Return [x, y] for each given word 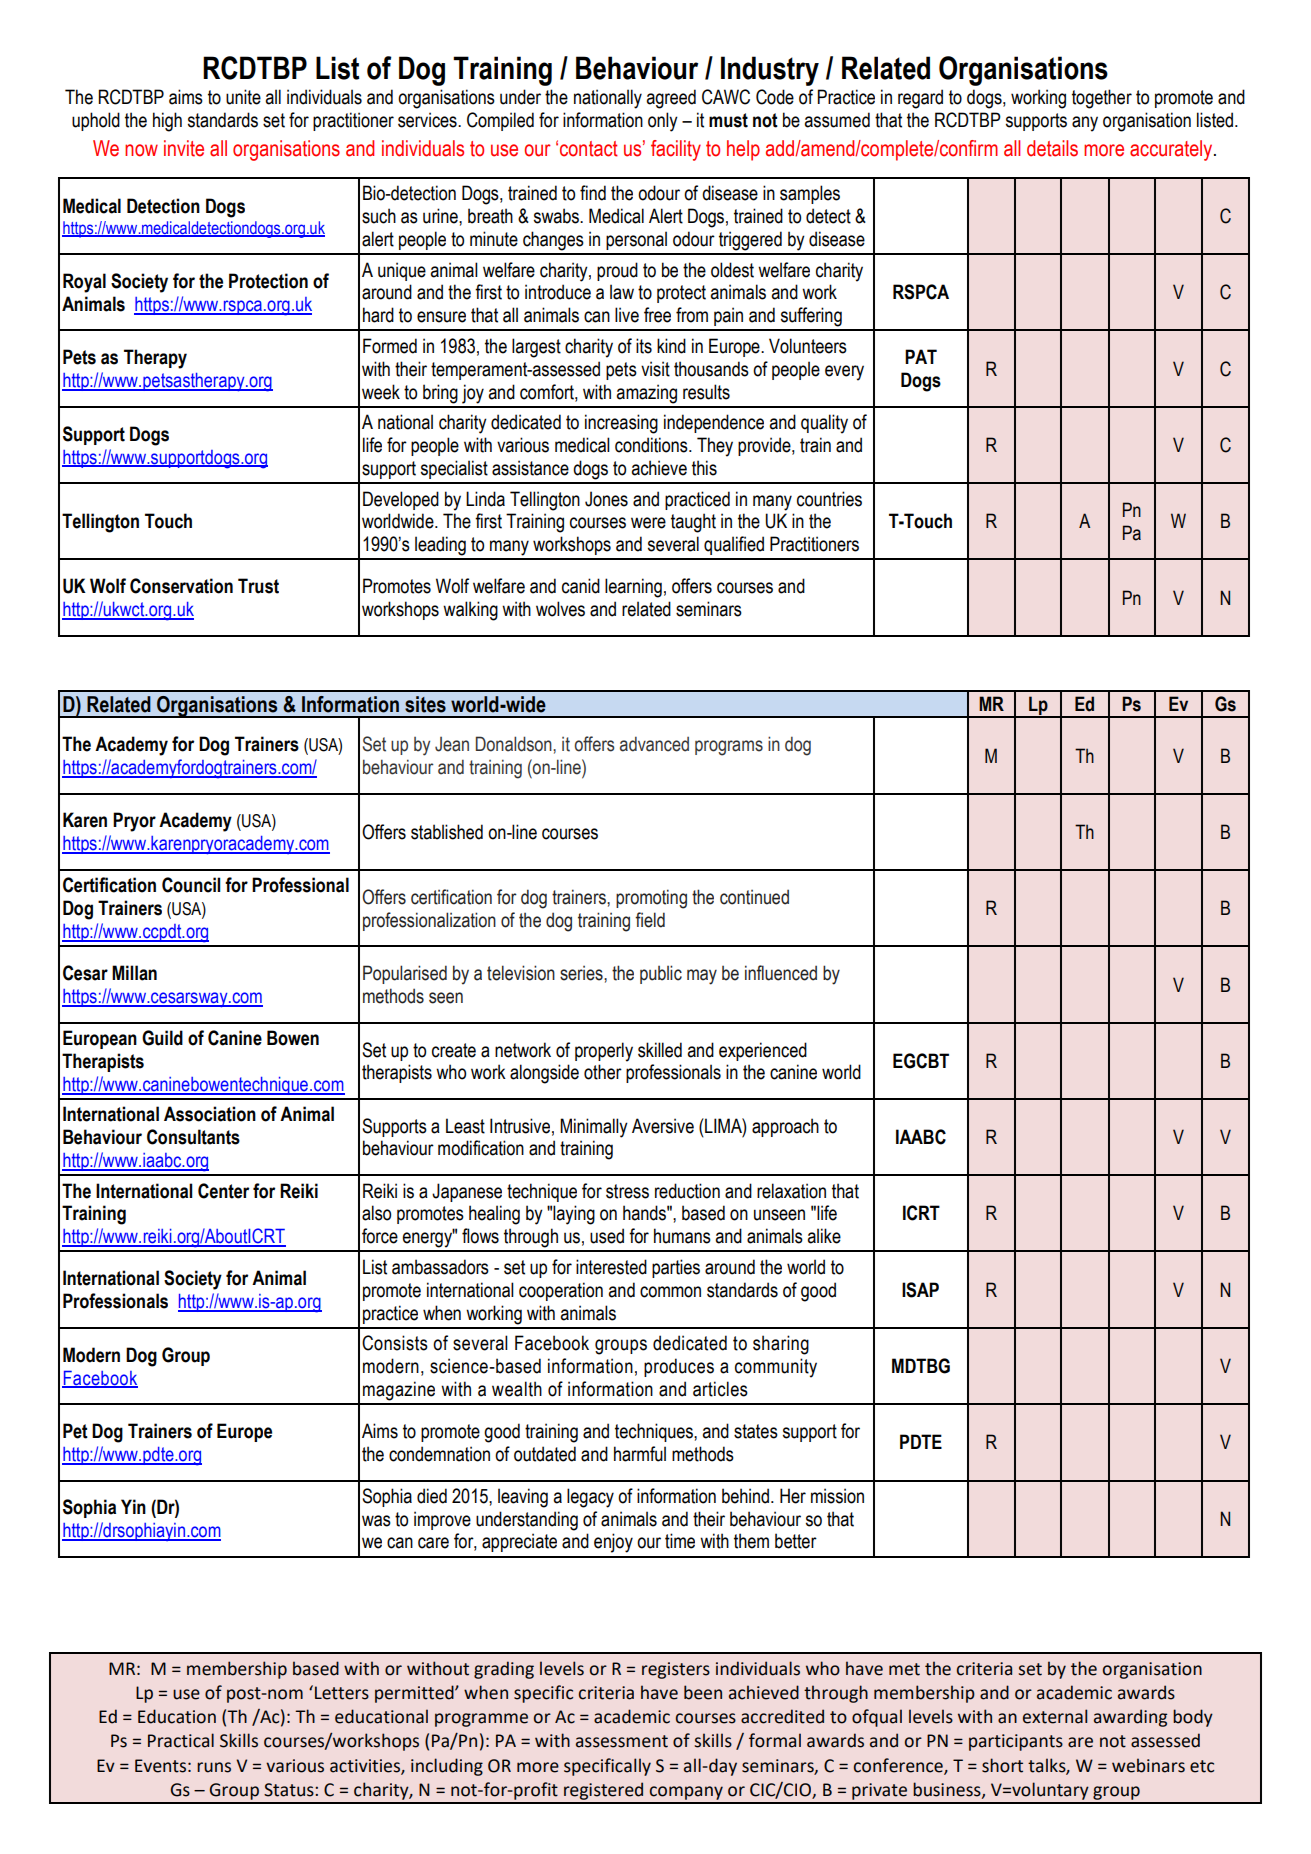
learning [633, 588]
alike [824, 1236]
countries [829, 499]
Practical [181, 1740]
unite [243, 97]
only [663, 122]
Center [223, 1191]
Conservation [181, 586]
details [1052, 148]
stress [627, 1191]
